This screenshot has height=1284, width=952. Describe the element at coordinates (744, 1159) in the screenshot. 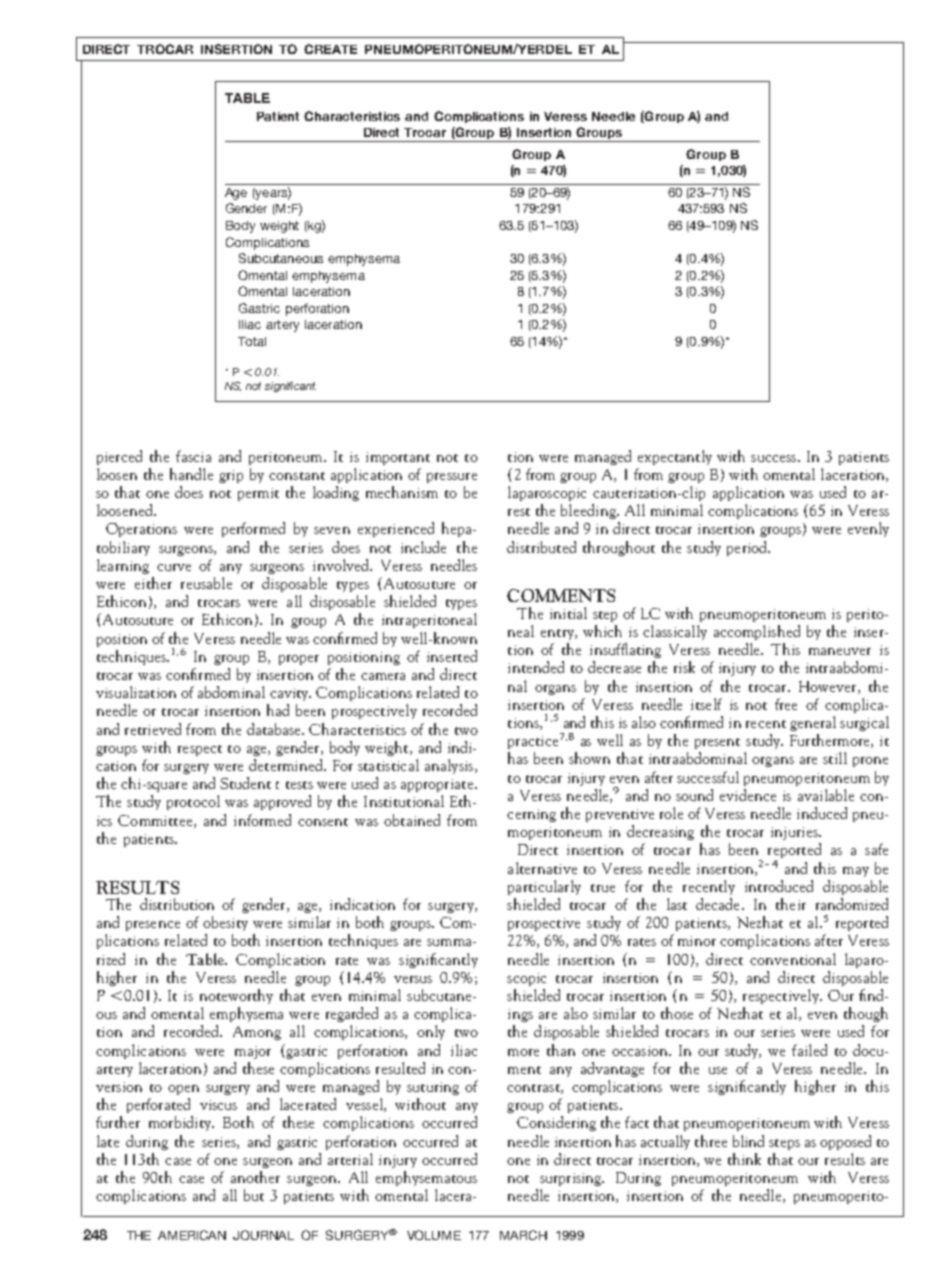

I see `think` at that location.
